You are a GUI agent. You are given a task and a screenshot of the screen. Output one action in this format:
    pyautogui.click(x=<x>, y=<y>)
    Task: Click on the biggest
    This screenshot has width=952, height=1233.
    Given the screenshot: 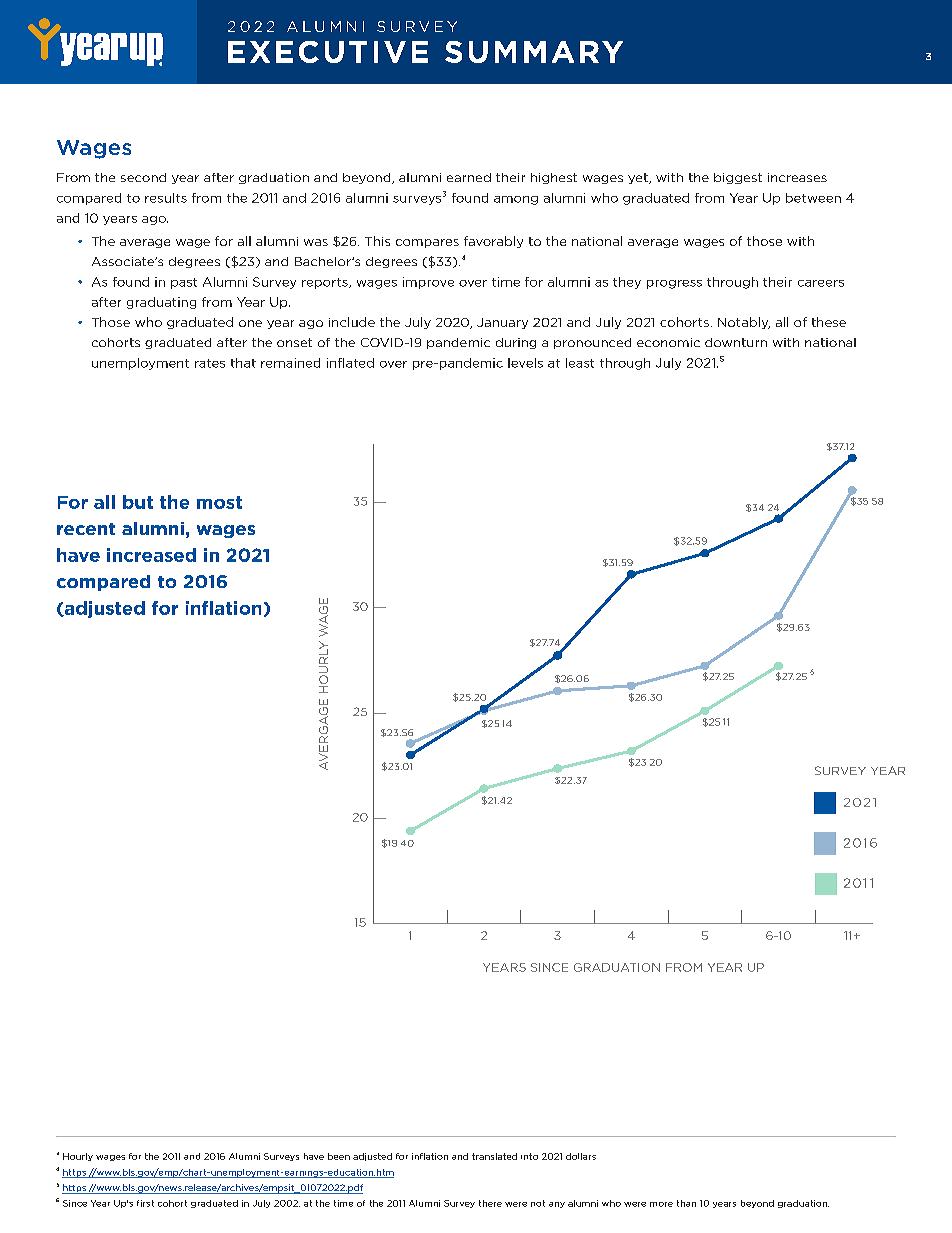 What is the action you would take?
    pyautogui.click(x=738, y=178)
